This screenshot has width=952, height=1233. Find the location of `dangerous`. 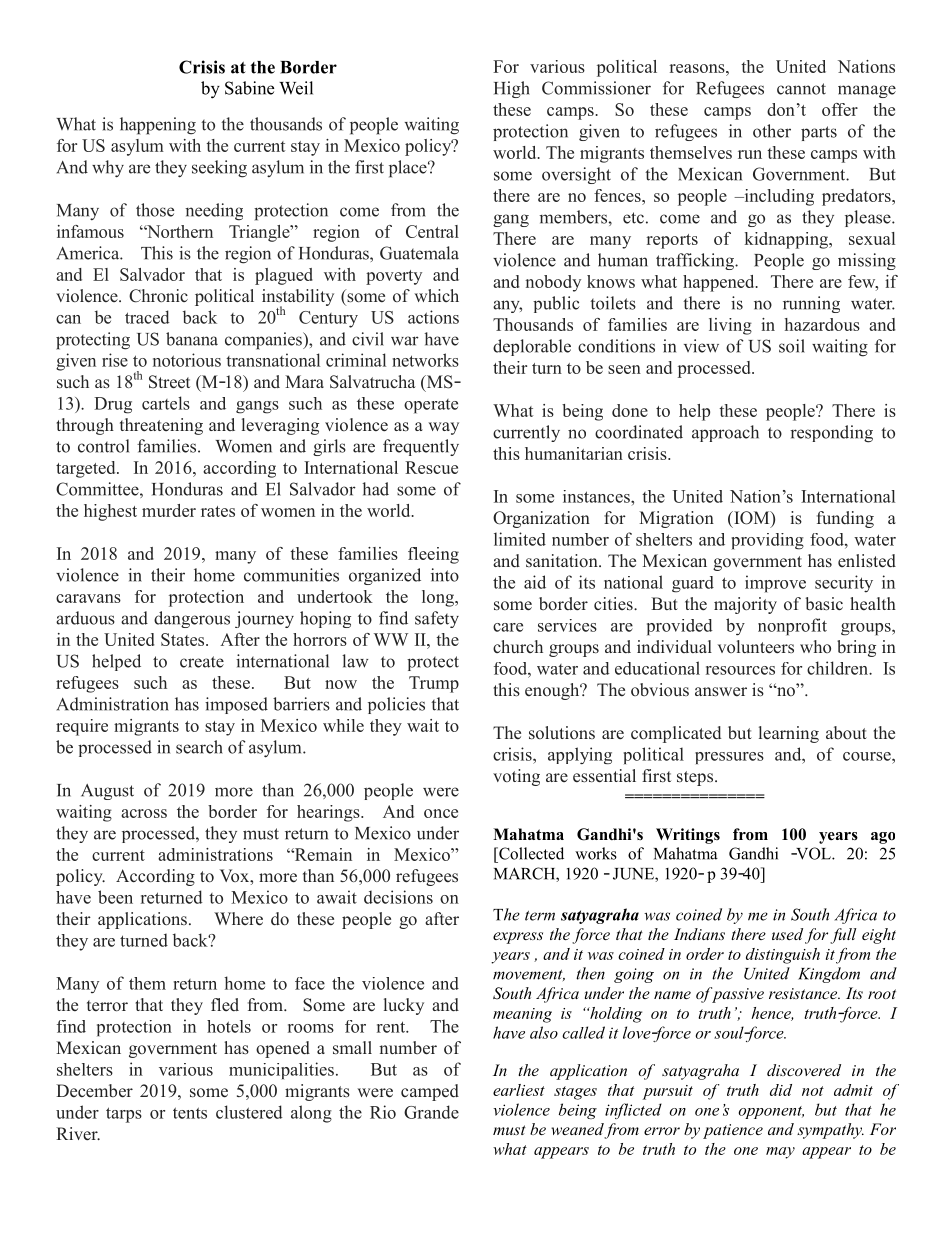

dangerous is located at coordinates (192, 619).
